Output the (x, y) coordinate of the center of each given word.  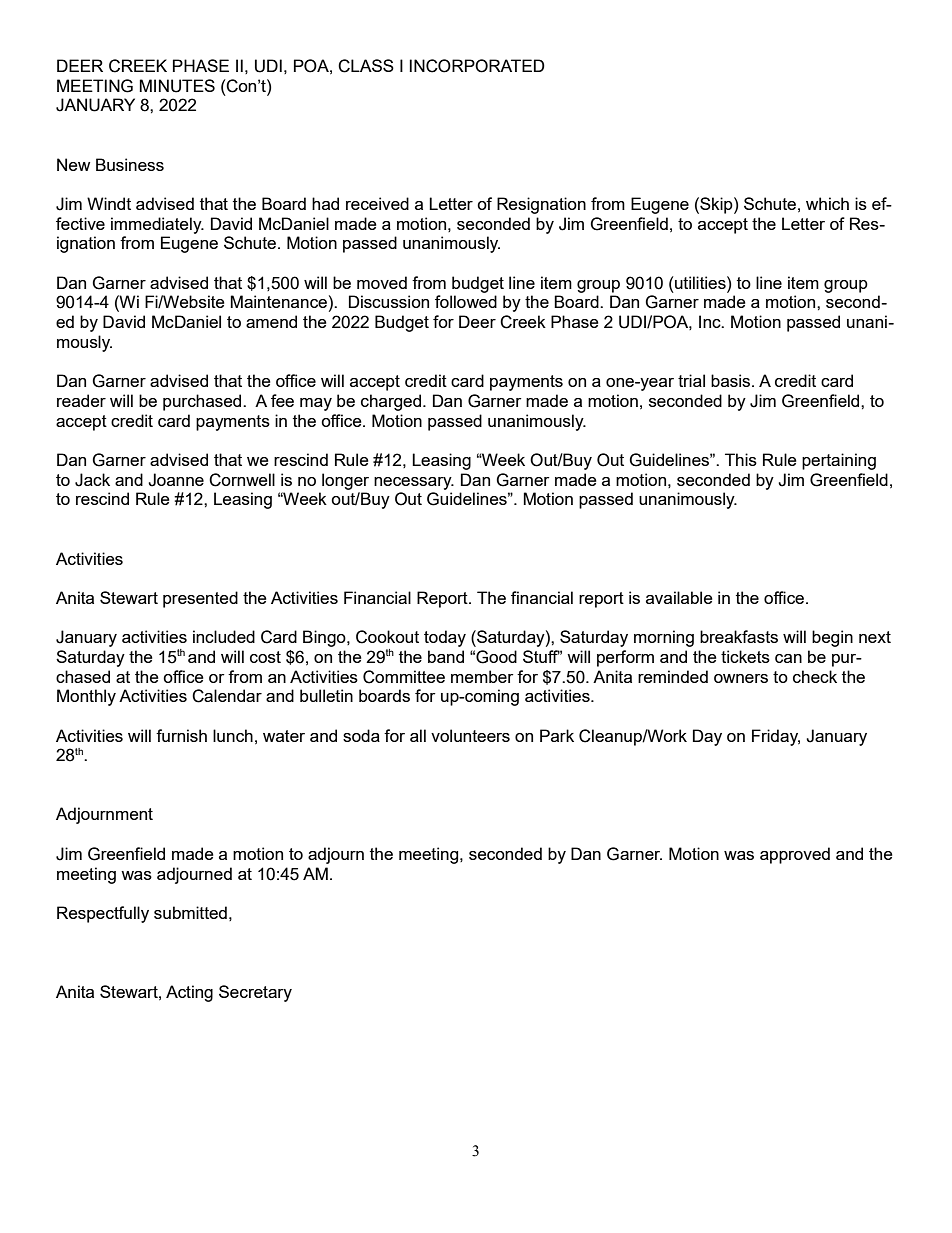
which (827, 203)
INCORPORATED (477, 66)
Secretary (255, 993)
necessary (414, 483)
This (741, 459)
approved (795, 855)
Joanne (176, 480)
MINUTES (177, 86)
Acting (189, 993)
